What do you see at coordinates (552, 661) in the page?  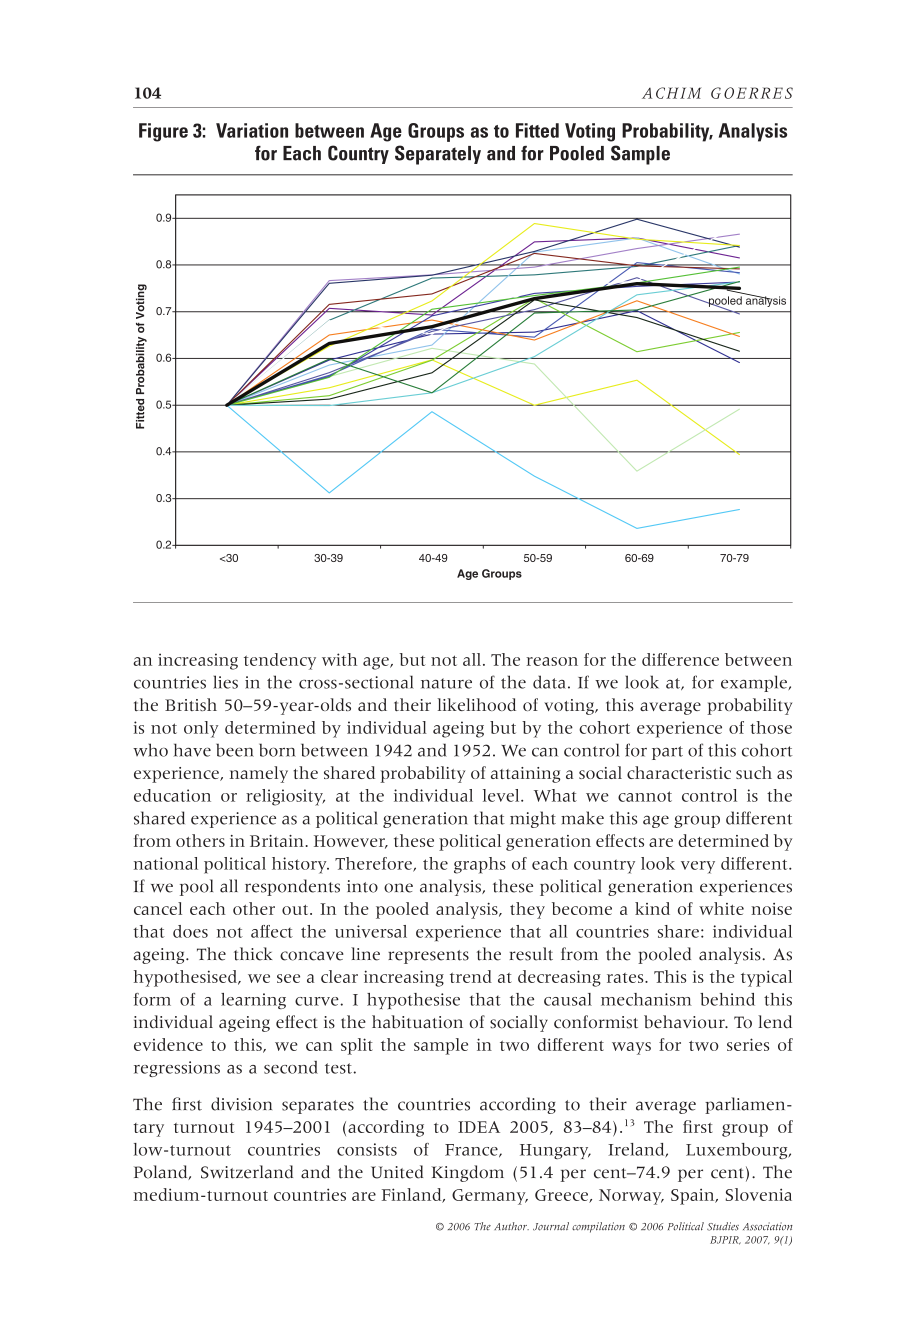 I see `reason` at bounding box center [552, 661].
